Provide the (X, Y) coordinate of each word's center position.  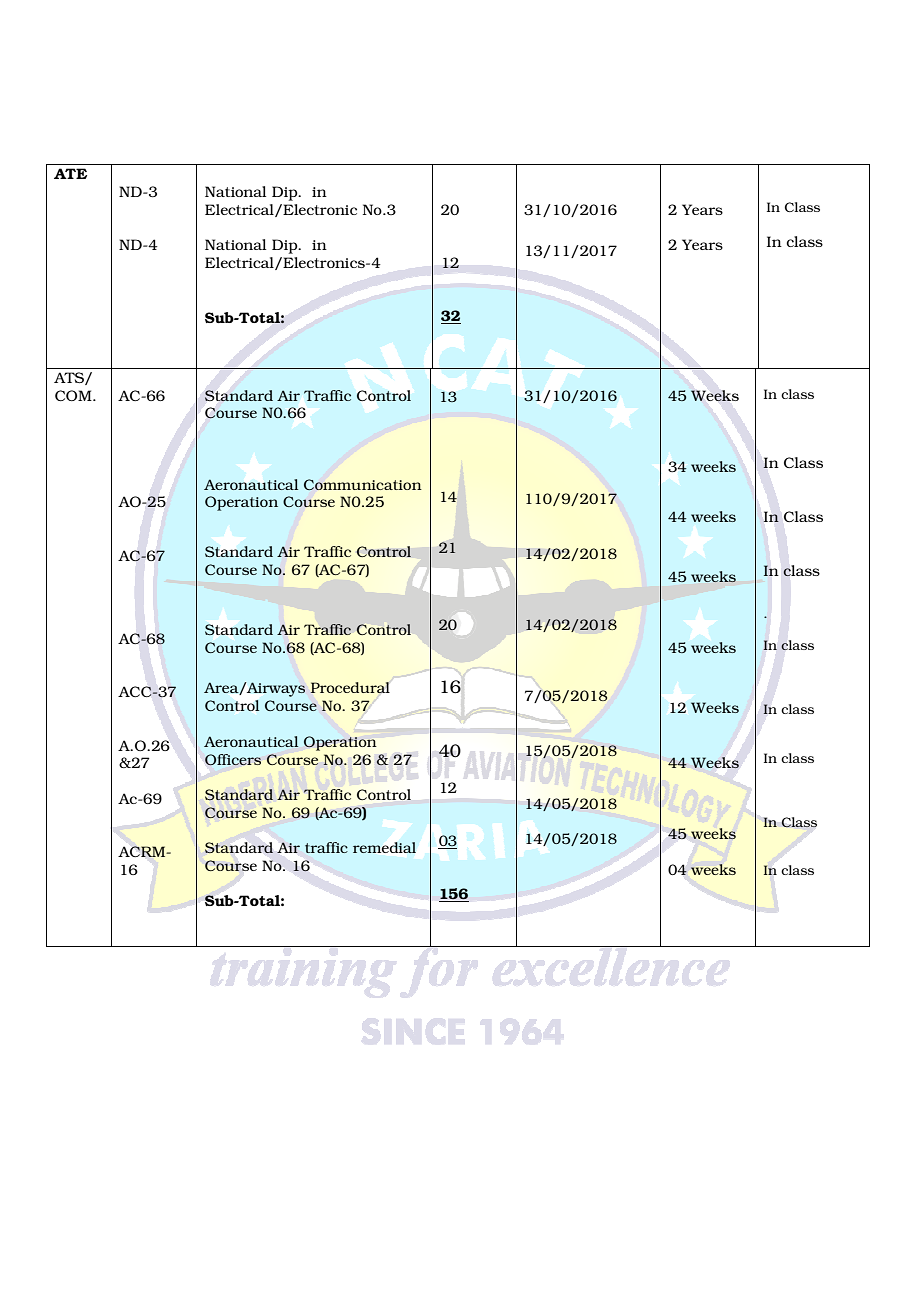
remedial (384, 847)
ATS (70, 378)
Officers (233, 760)
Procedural (350, 687)
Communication (363, 484)
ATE (70, 173)
